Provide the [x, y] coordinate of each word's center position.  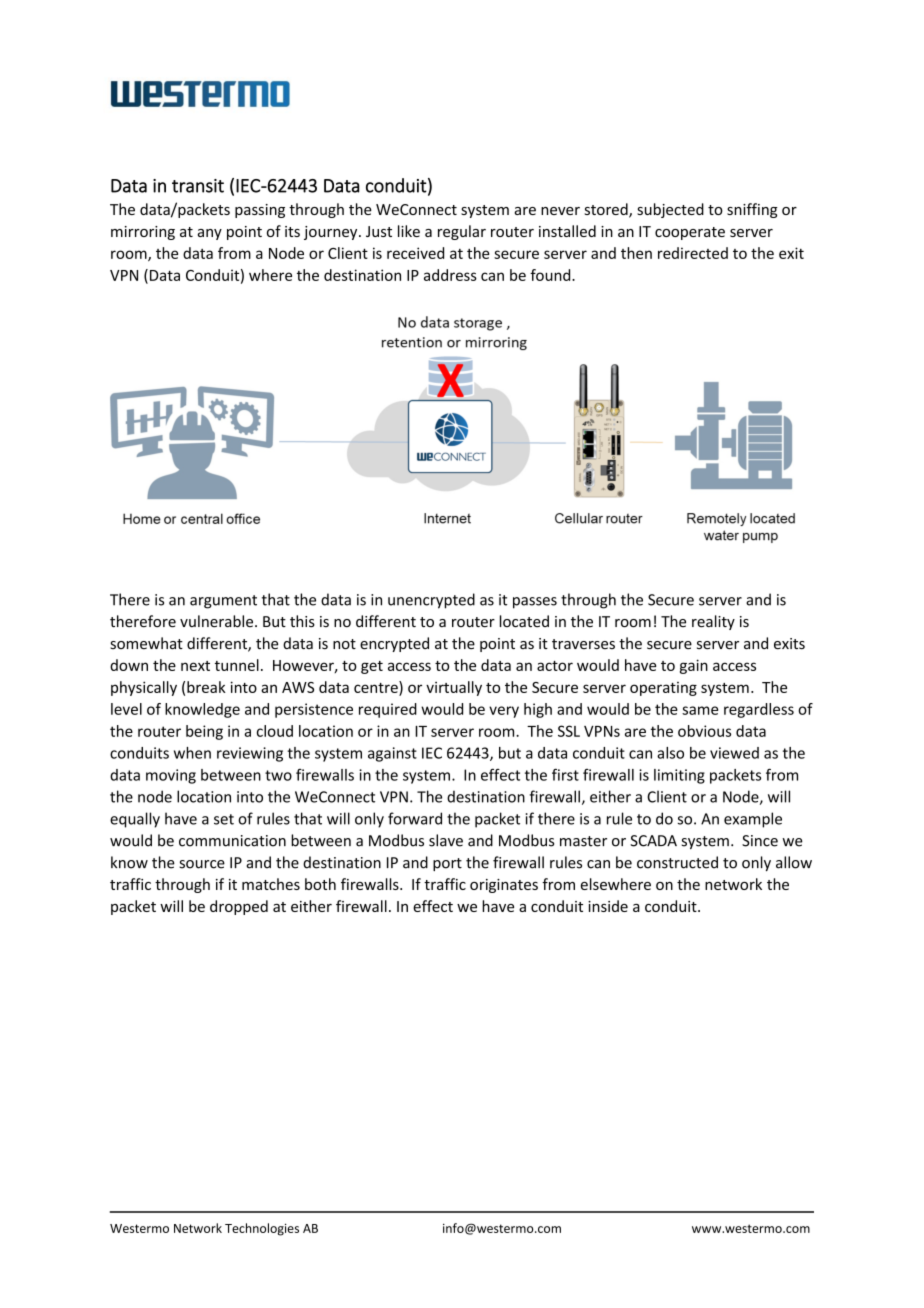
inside [608, 906]
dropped [239, 907]
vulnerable [218, 621]
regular [462, 232]
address [450, 275]
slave [446, 840]
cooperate [690, 233]
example [753, 820]
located [524, 621]
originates [504, 886]
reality [713, 622]
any [210, 234]
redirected [693, 253]
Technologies [262, 1229]
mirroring [143, 233]
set [224, 819]
